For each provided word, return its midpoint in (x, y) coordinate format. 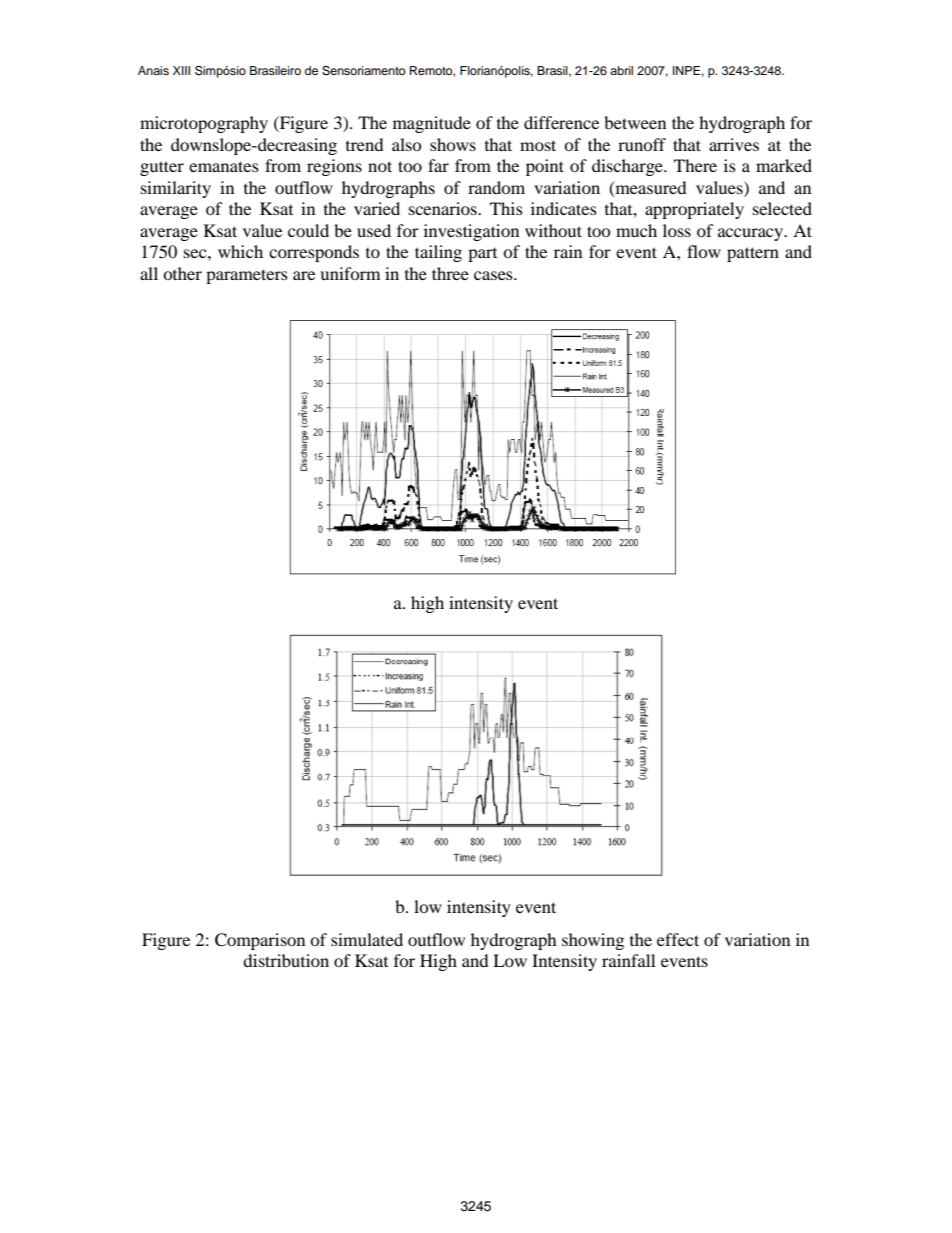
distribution (286, 960)
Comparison (260, 941)
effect (678, 939)
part (482, 255)
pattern (753, 254)
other (182, 273)
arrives (734, 144)
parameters (247, 276)
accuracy (752, 234)
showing (593, 941)
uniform (350, 273)
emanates (224, 166)
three (450, 273)
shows (453, 144)
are (304, 275)
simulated (367, 939)
